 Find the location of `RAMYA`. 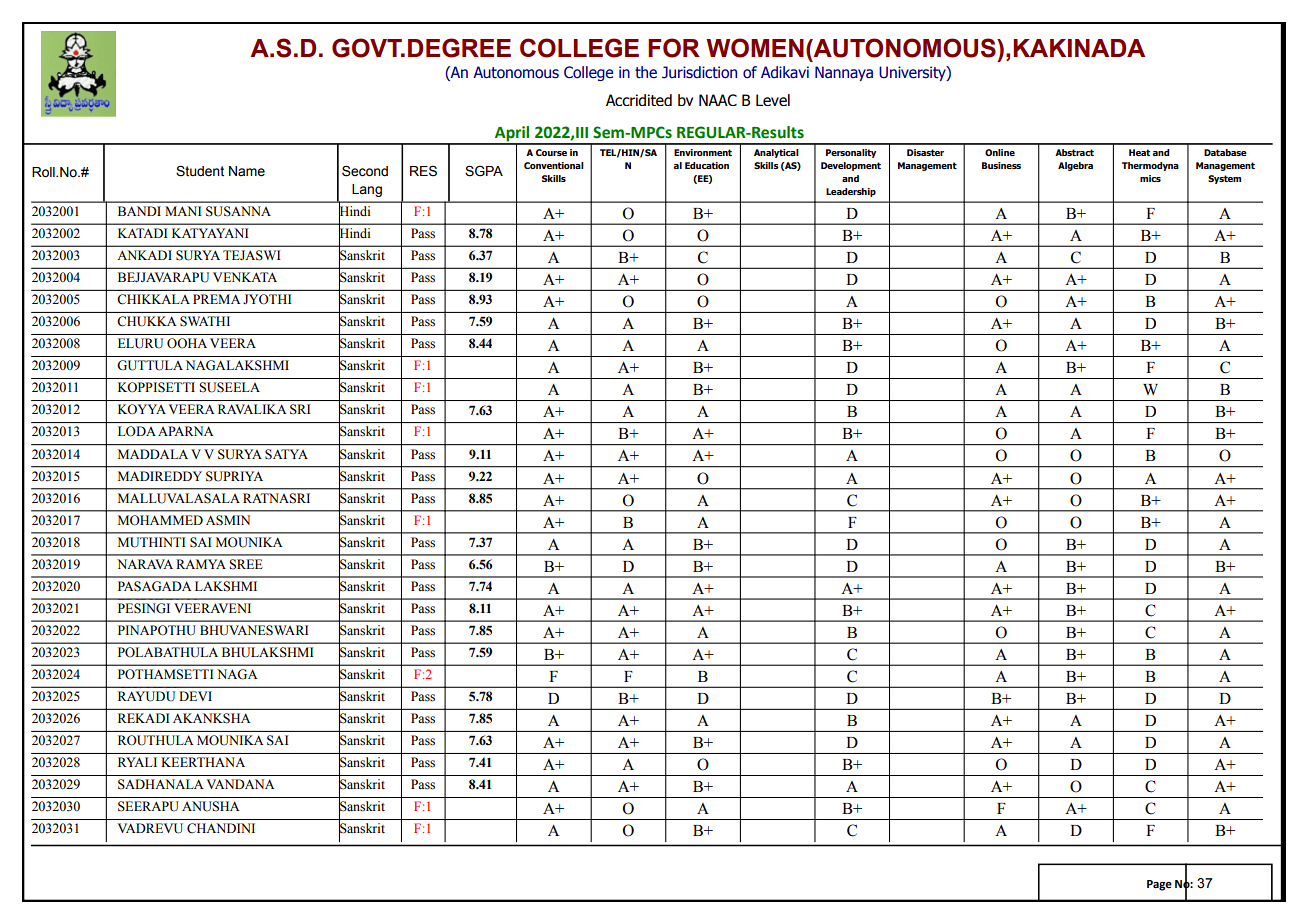

RAMYA is located at coordinates (201, 564).
